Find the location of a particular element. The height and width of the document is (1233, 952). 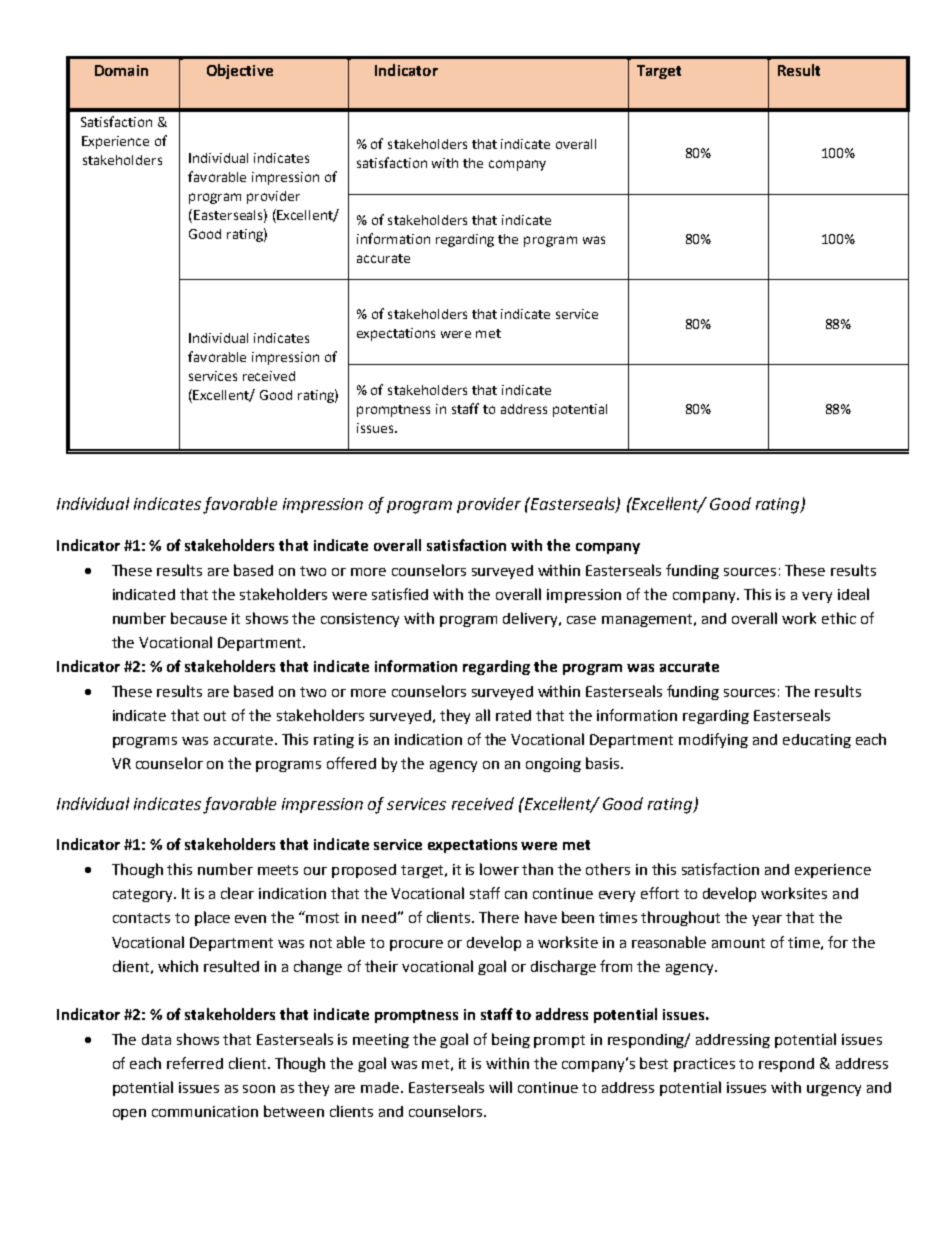

rated is located at coordinates (513, 715).
